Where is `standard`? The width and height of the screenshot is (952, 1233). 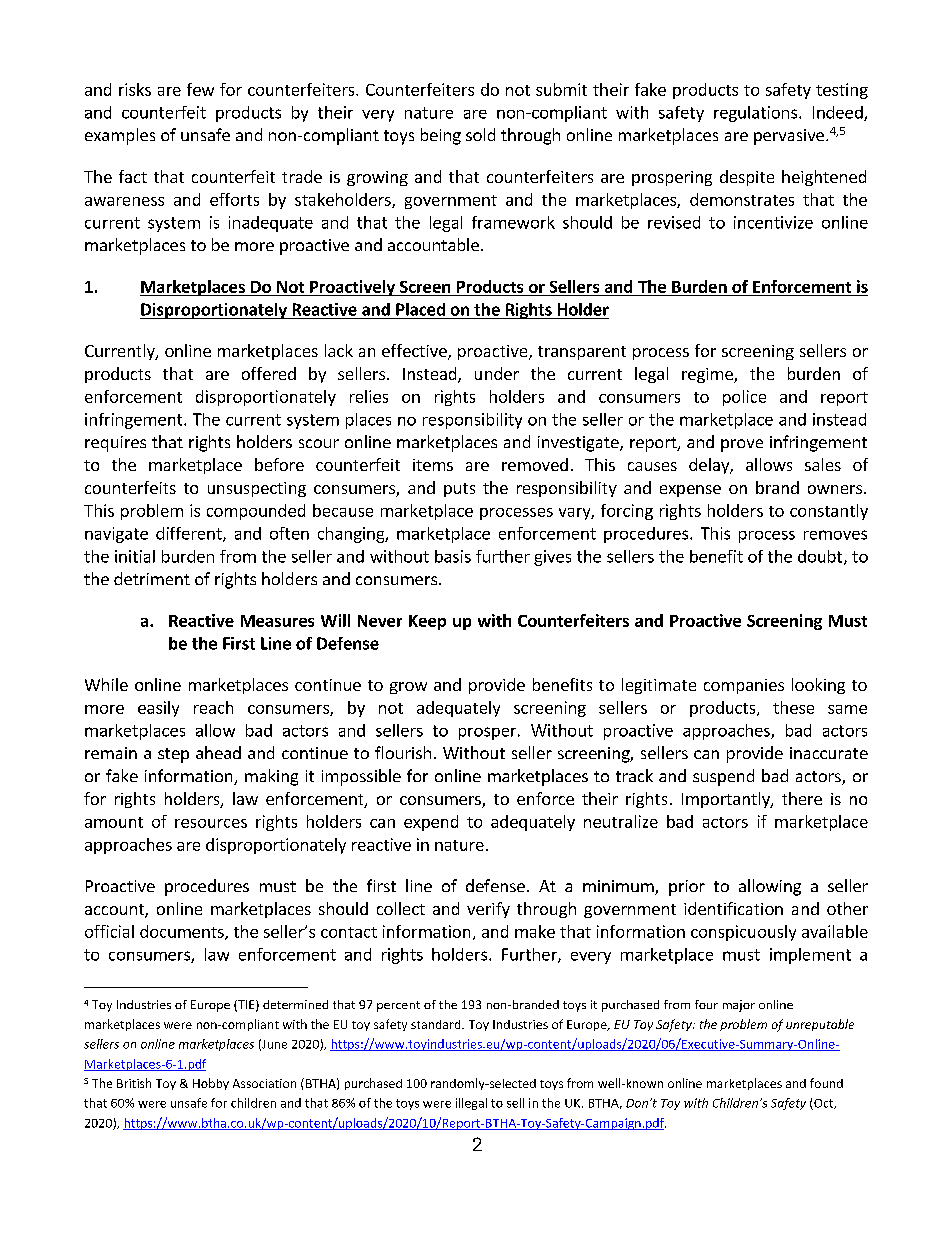 standard is located at coordinates (437, 1024).
